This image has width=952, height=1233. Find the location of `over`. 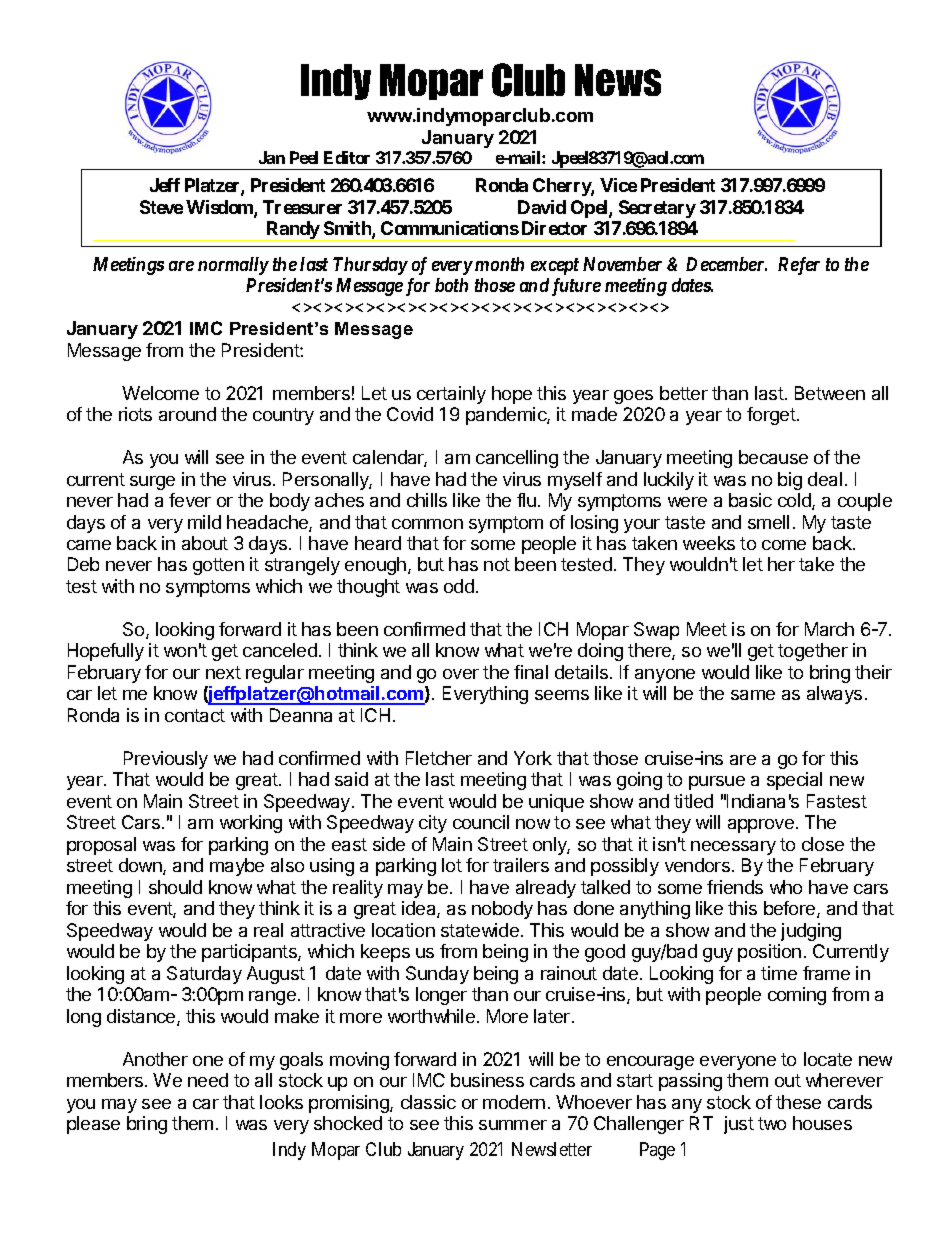

over is located at coordinates (461, 674).
